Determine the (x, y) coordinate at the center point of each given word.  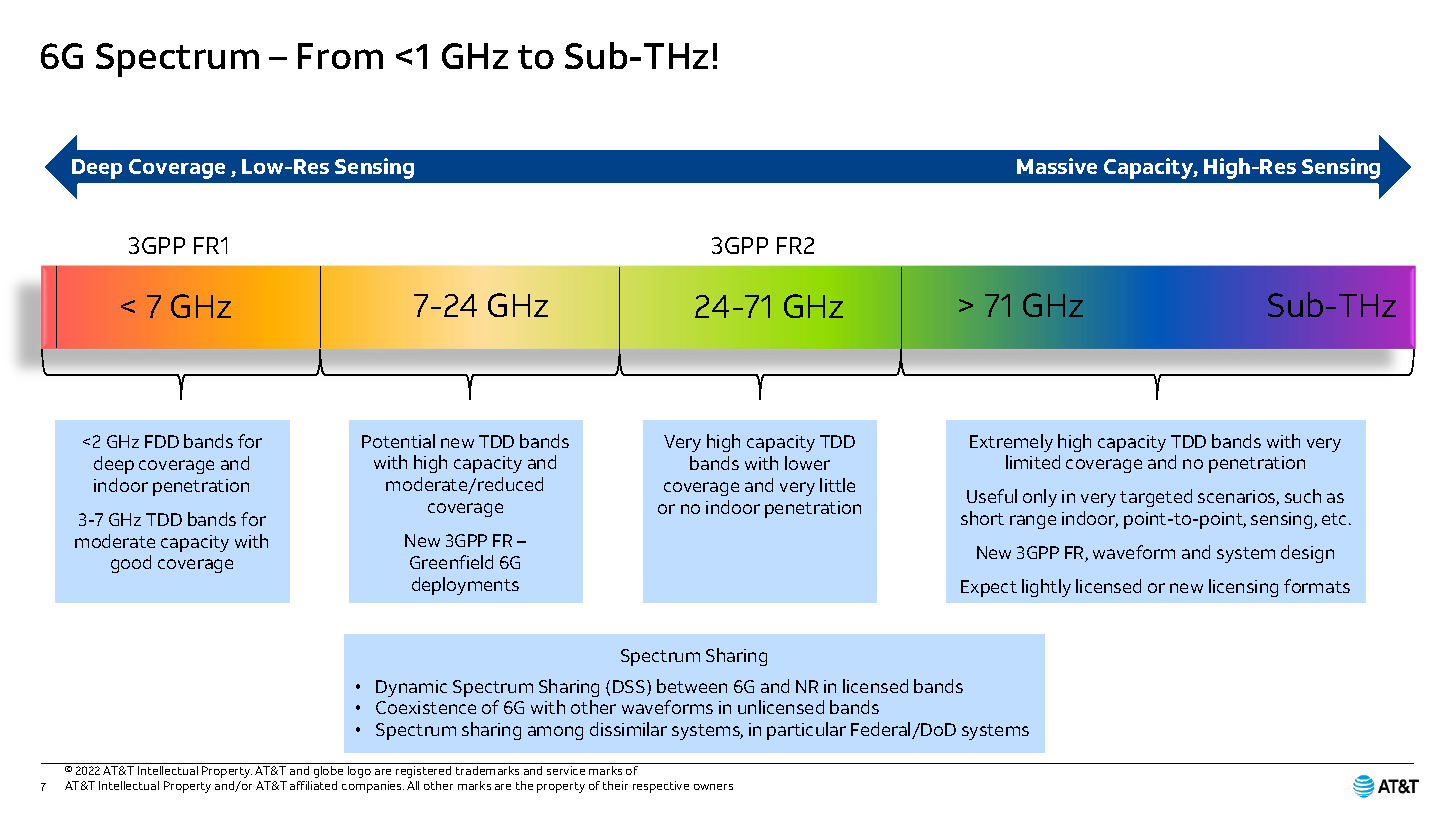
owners (713, 787)
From (340, 56)
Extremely (1011, 443)
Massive (1057, 166)
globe (328, 770)
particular (806, 731)
